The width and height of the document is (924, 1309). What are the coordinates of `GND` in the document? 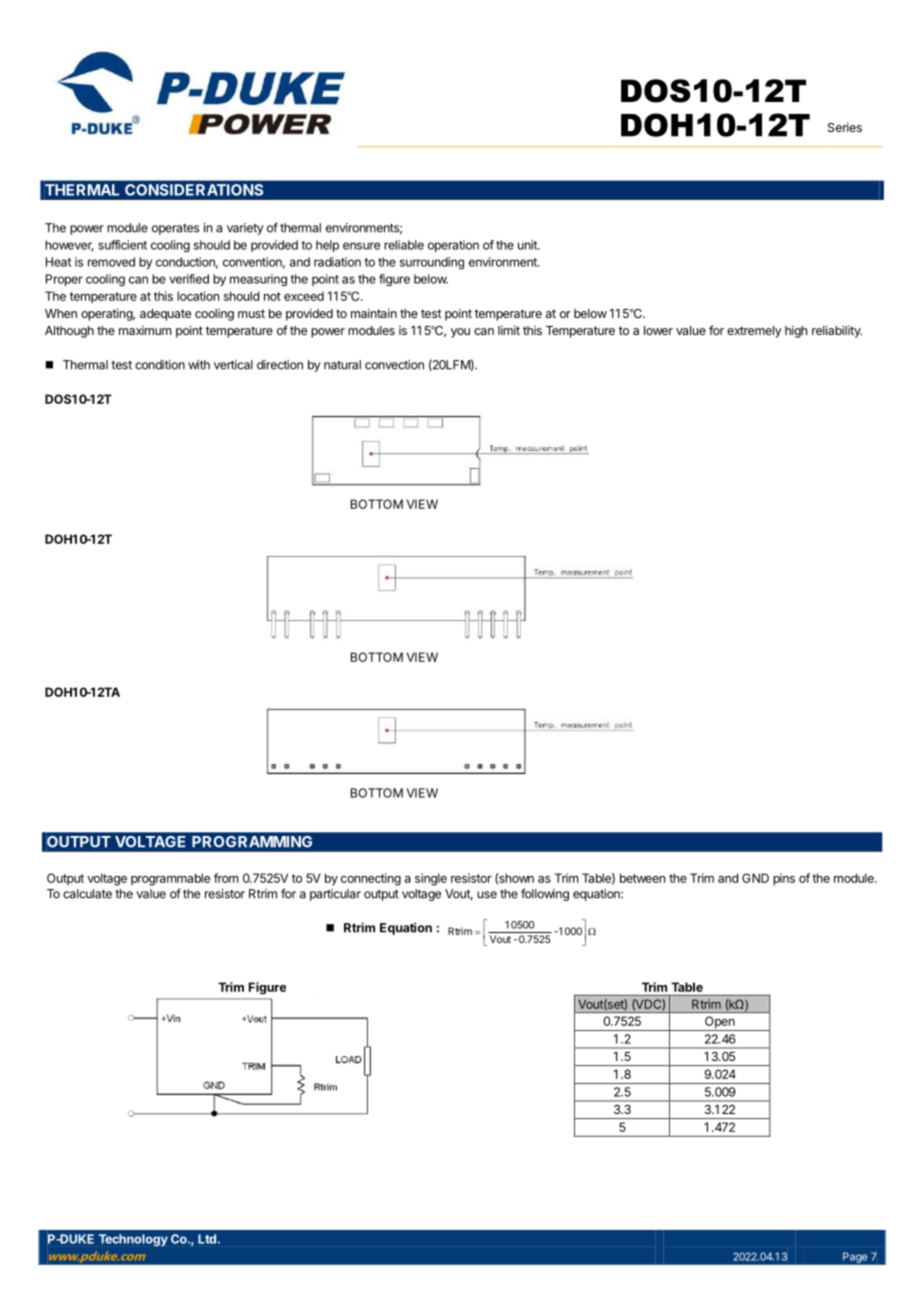 It's located at (755, 878).
